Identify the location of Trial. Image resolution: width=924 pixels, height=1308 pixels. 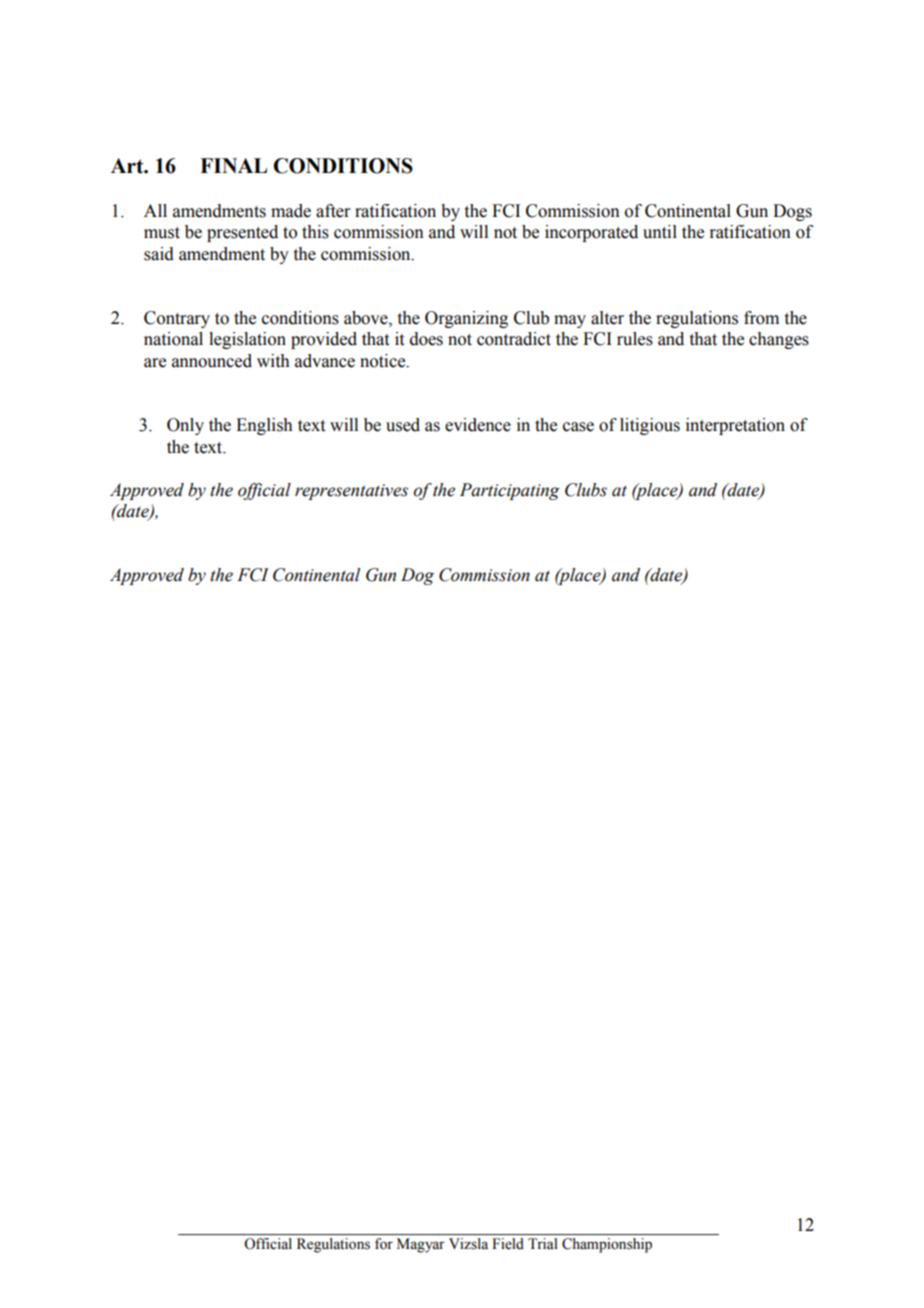
(542, 1243).
